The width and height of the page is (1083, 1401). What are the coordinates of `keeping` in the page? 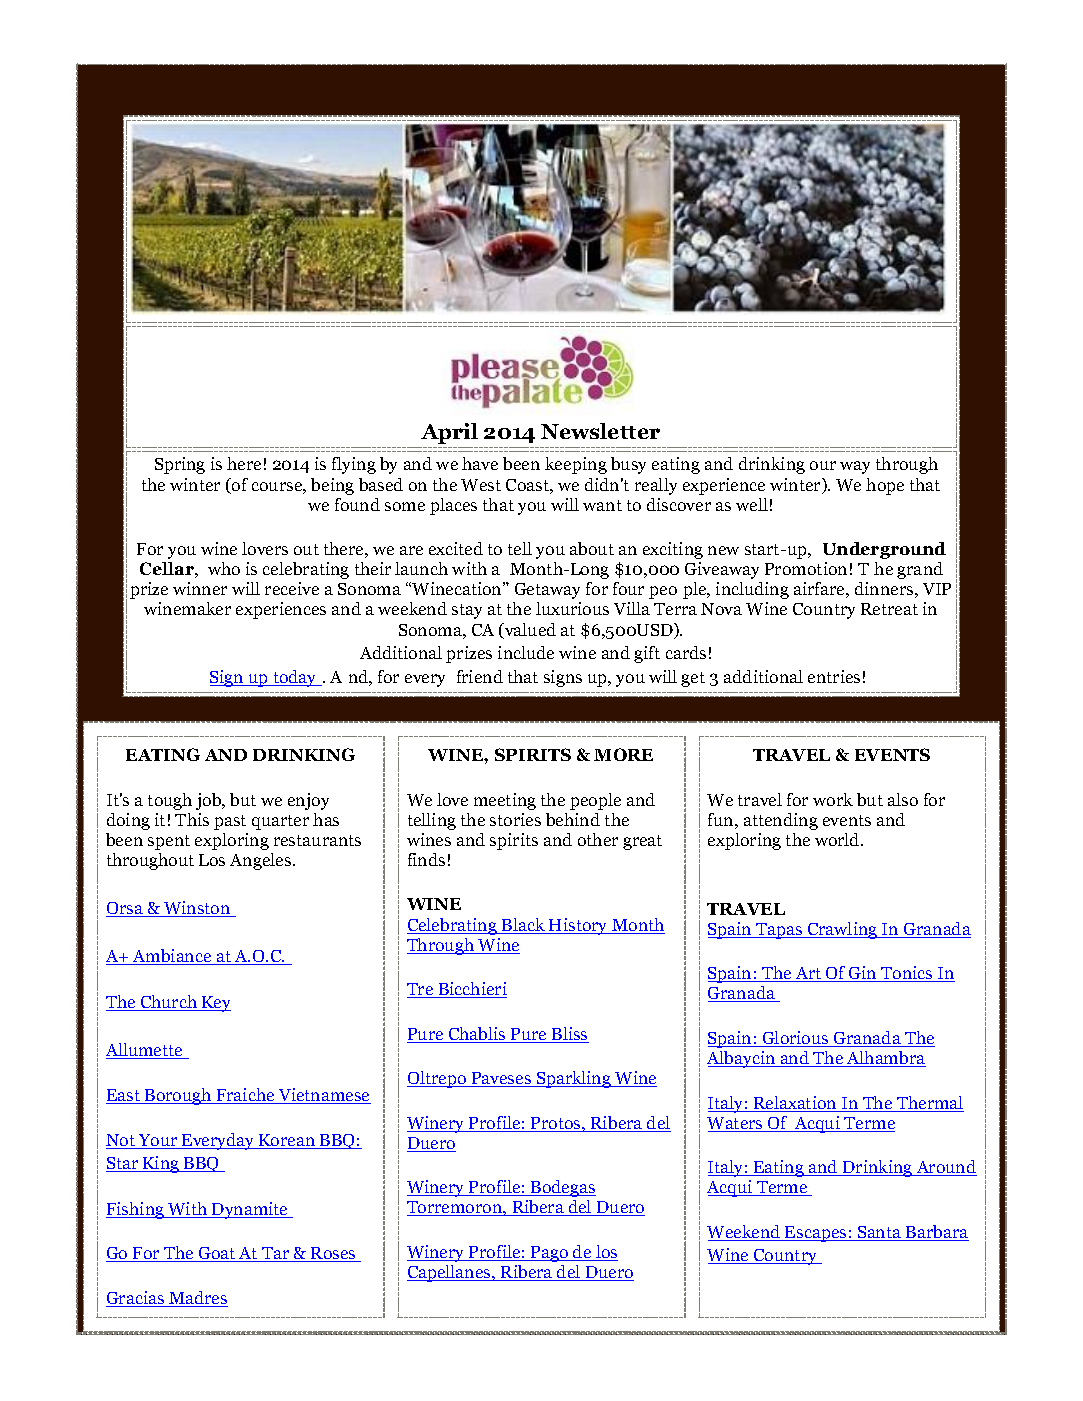 It's located at (576, 465).
